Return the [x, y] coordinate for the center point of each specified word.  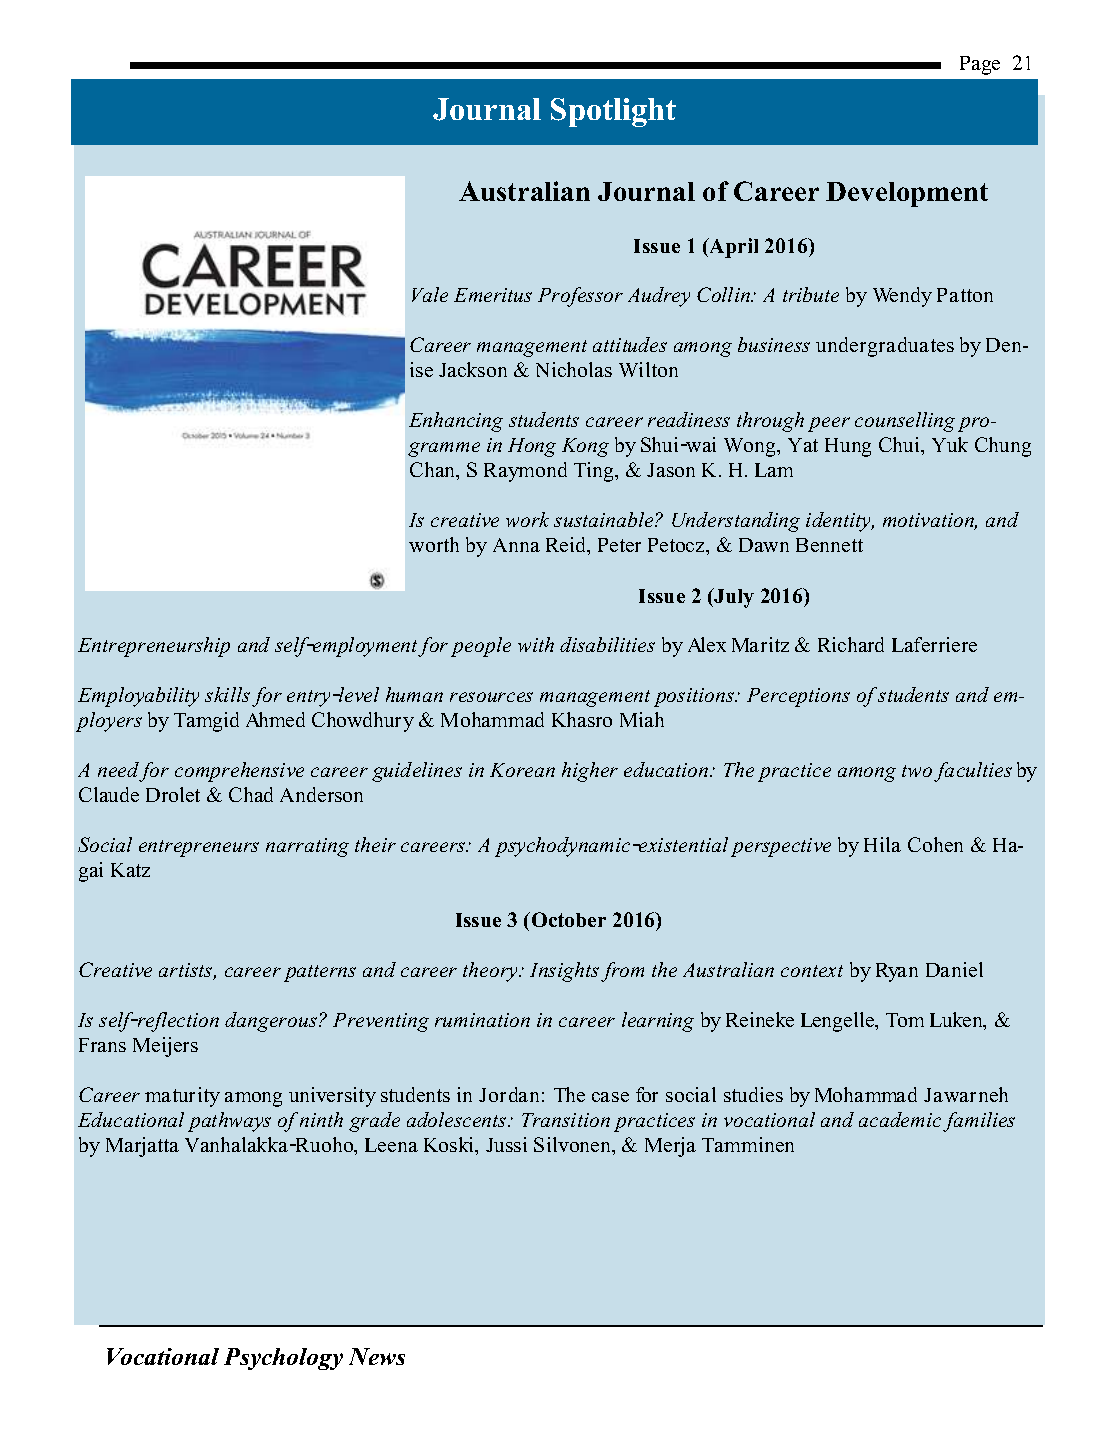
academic [900, 1119]
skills [227, 694]
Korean [522, 770]
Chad [251, 794]
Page [980, 65]
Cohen [935, 844]
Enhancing [456, 422]
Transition [566, 1120]
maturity [182, 1097]
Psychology [283, 1359]
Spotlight [613, 112]
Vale [430, 294]
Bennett [829, 545]
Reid [567, 546]
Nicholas [574, 369]
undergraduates [885, 347]
